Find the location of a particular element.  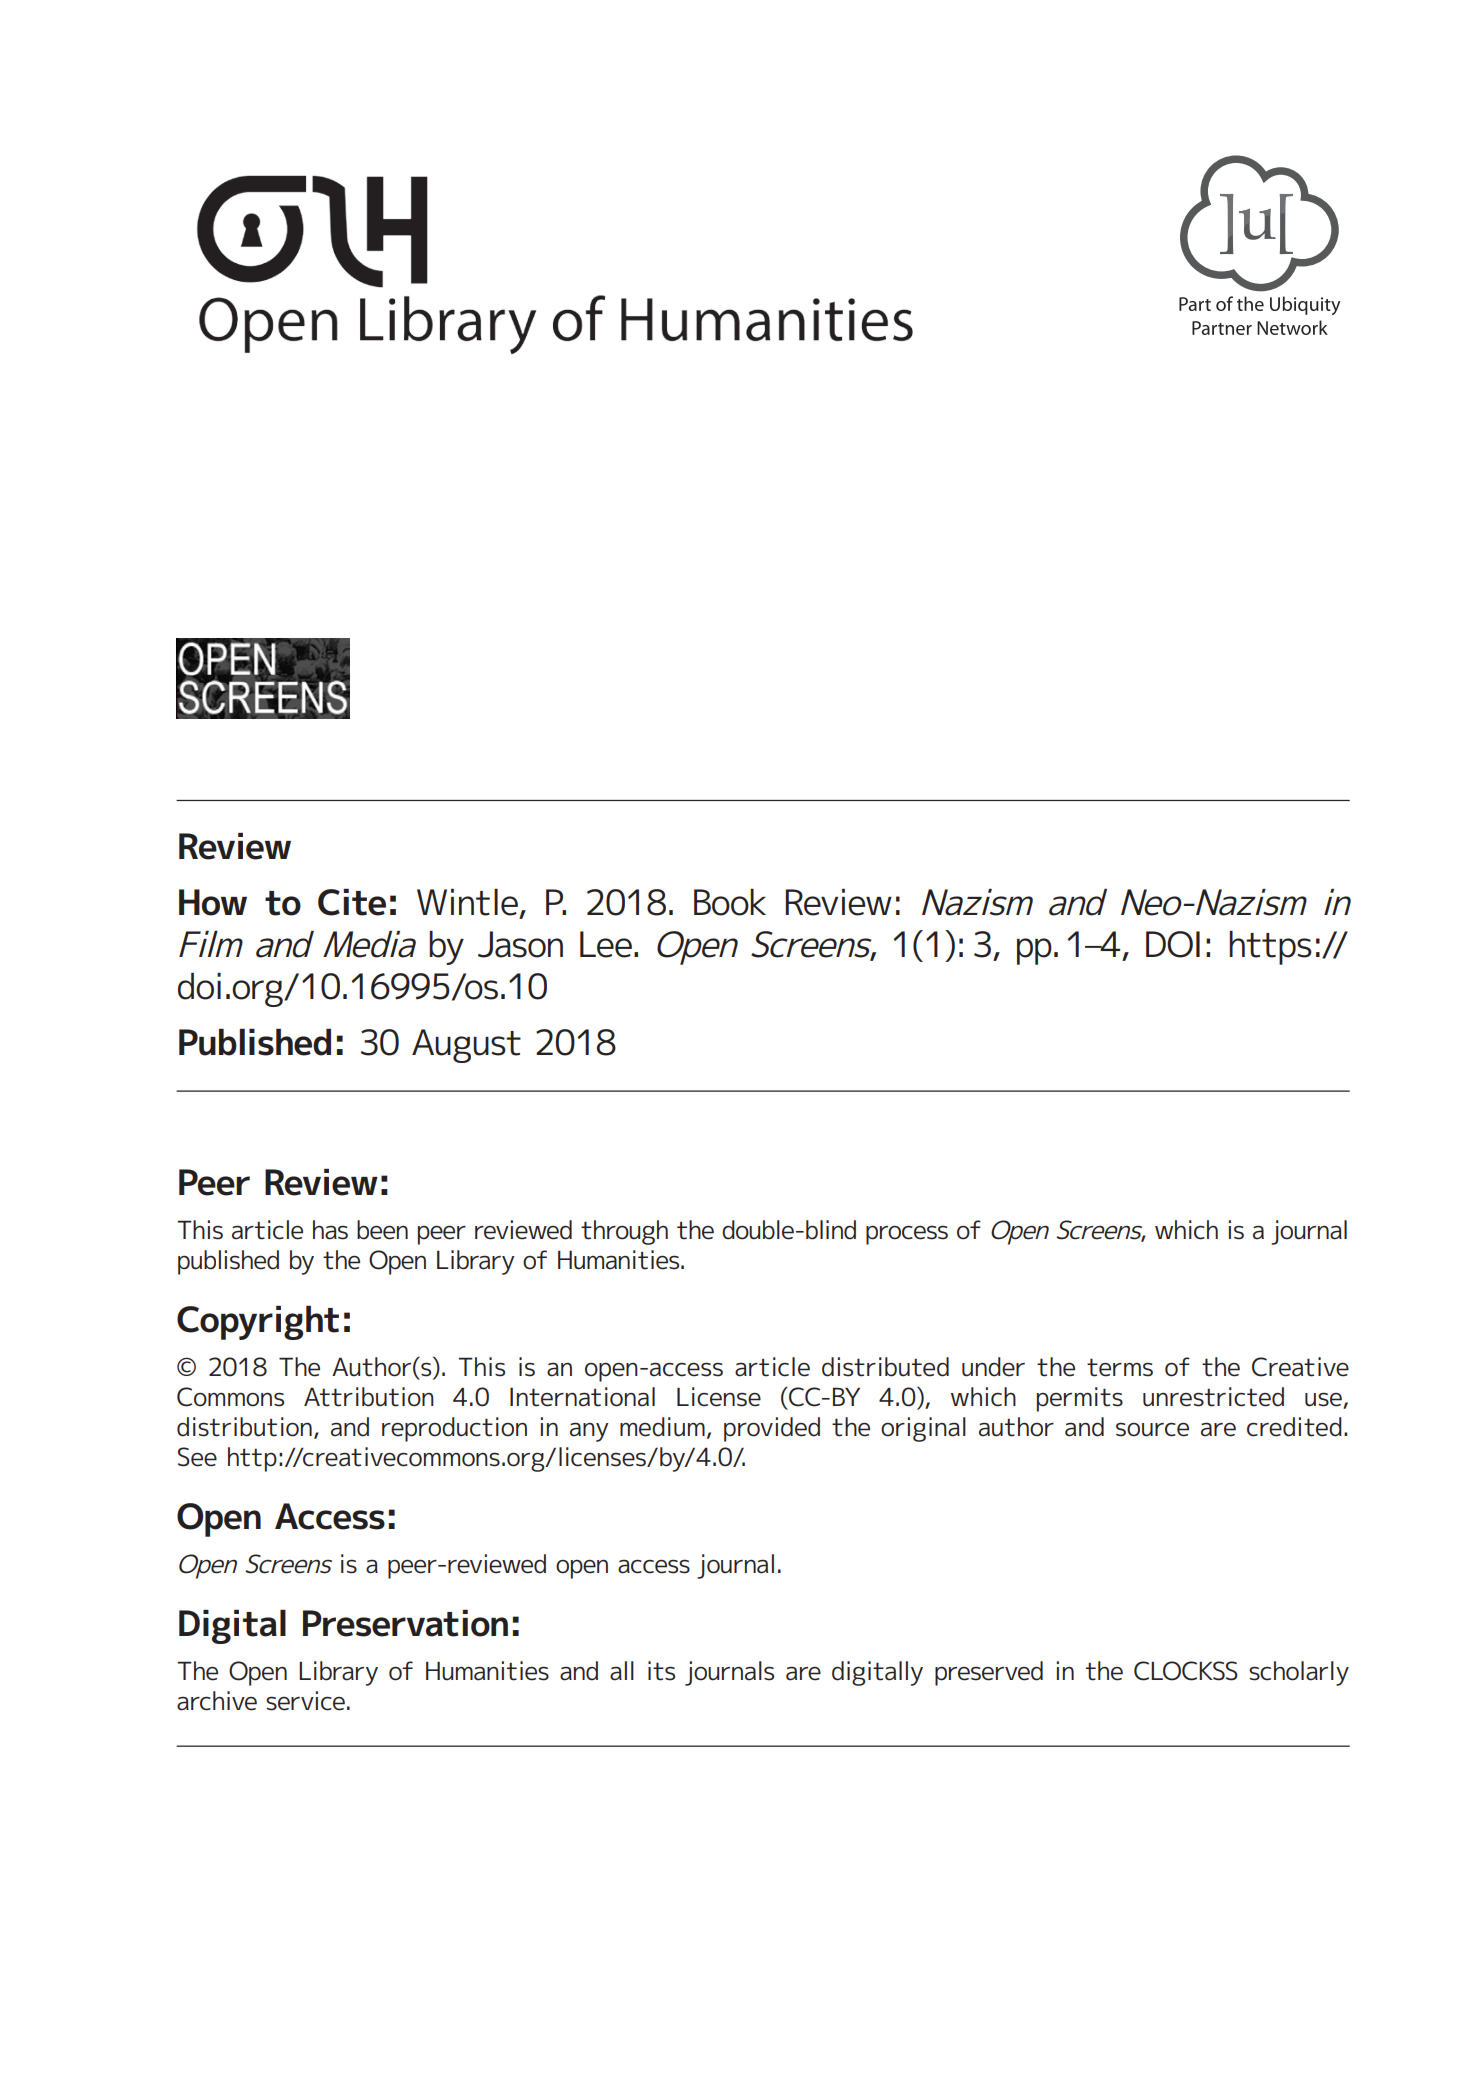

Lee is located at coordinates (606, 944).
